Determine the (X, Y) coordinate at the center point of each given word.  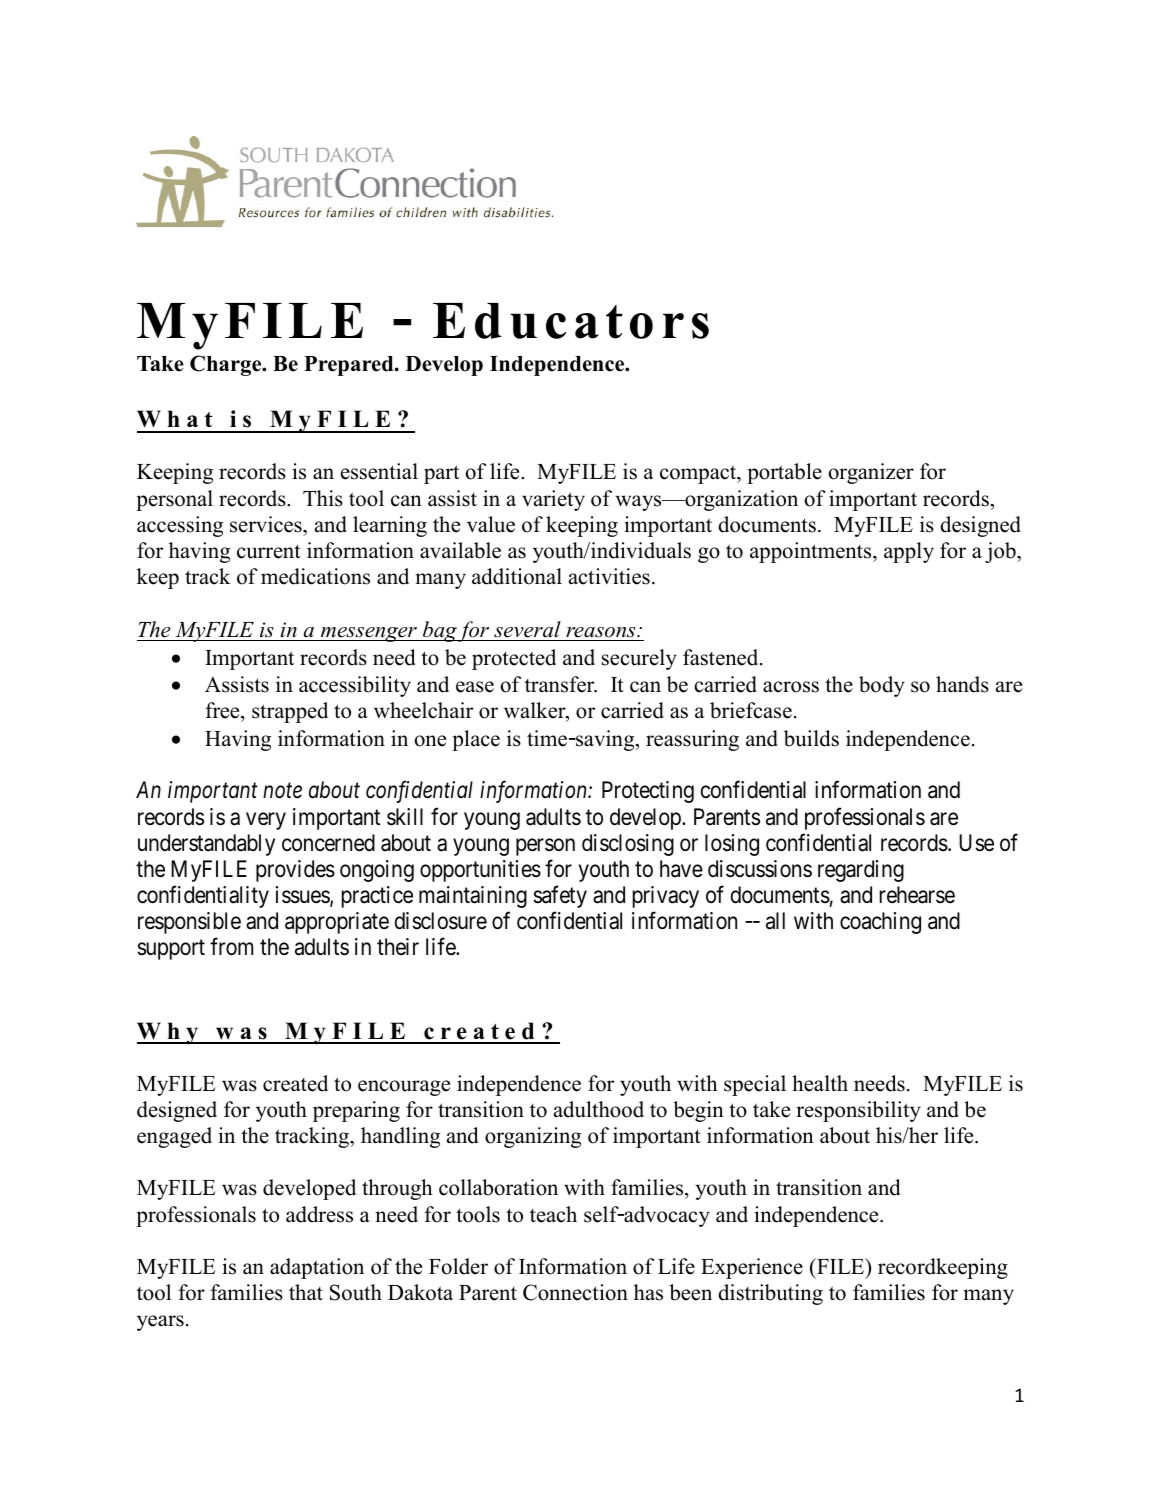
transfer (561, 684)
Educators (571, 321)
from (231, 947)
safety (560, 897)
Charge (227, 365)
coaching (880, 923)
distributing (770, 1294)
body (882, 686)
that (306, 1292)
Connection (575, 1292)
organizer (871, 473)
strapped (290, 712)
